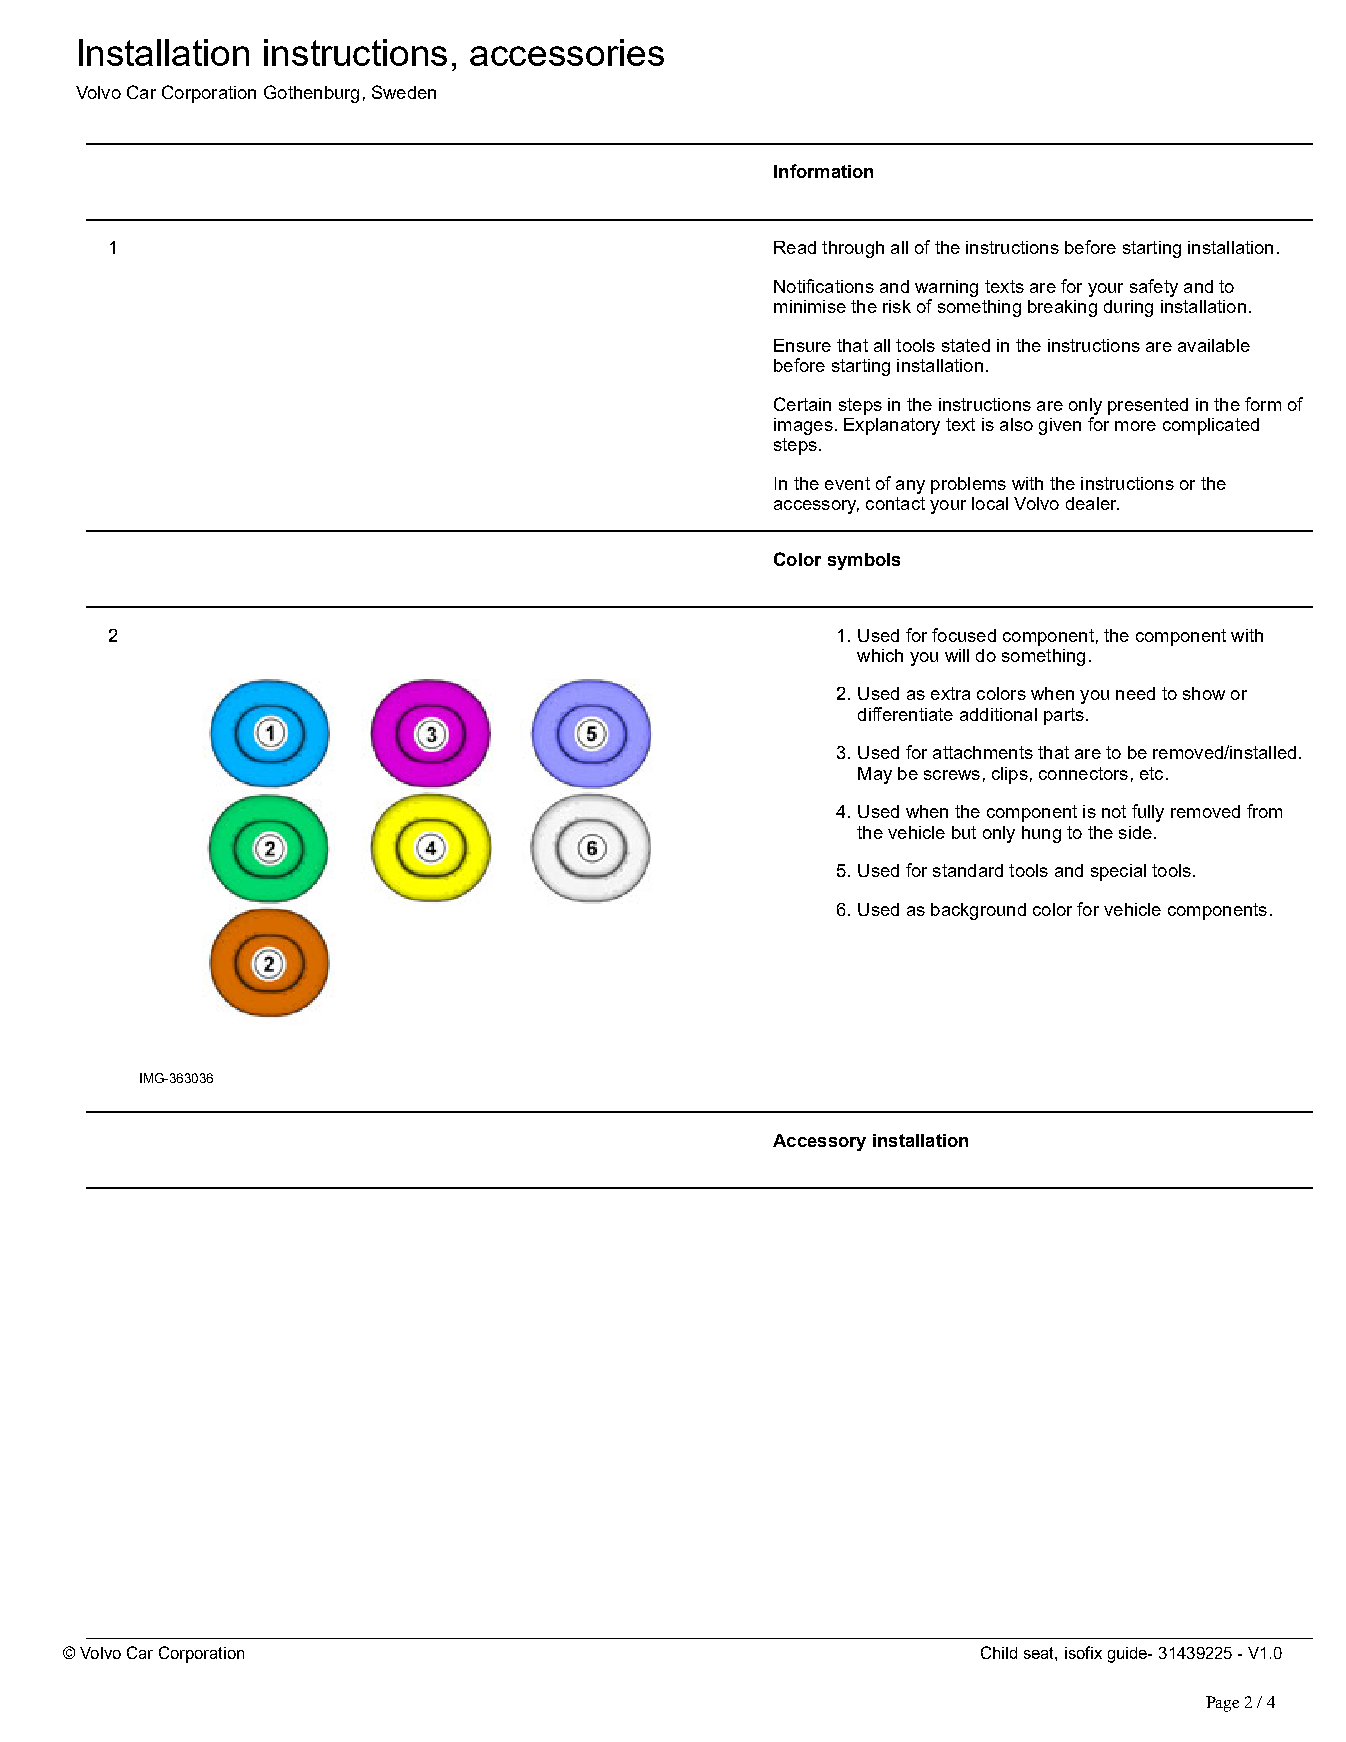 The image size is (1346, 1742). I want to click on standard, so click(968, 870).
